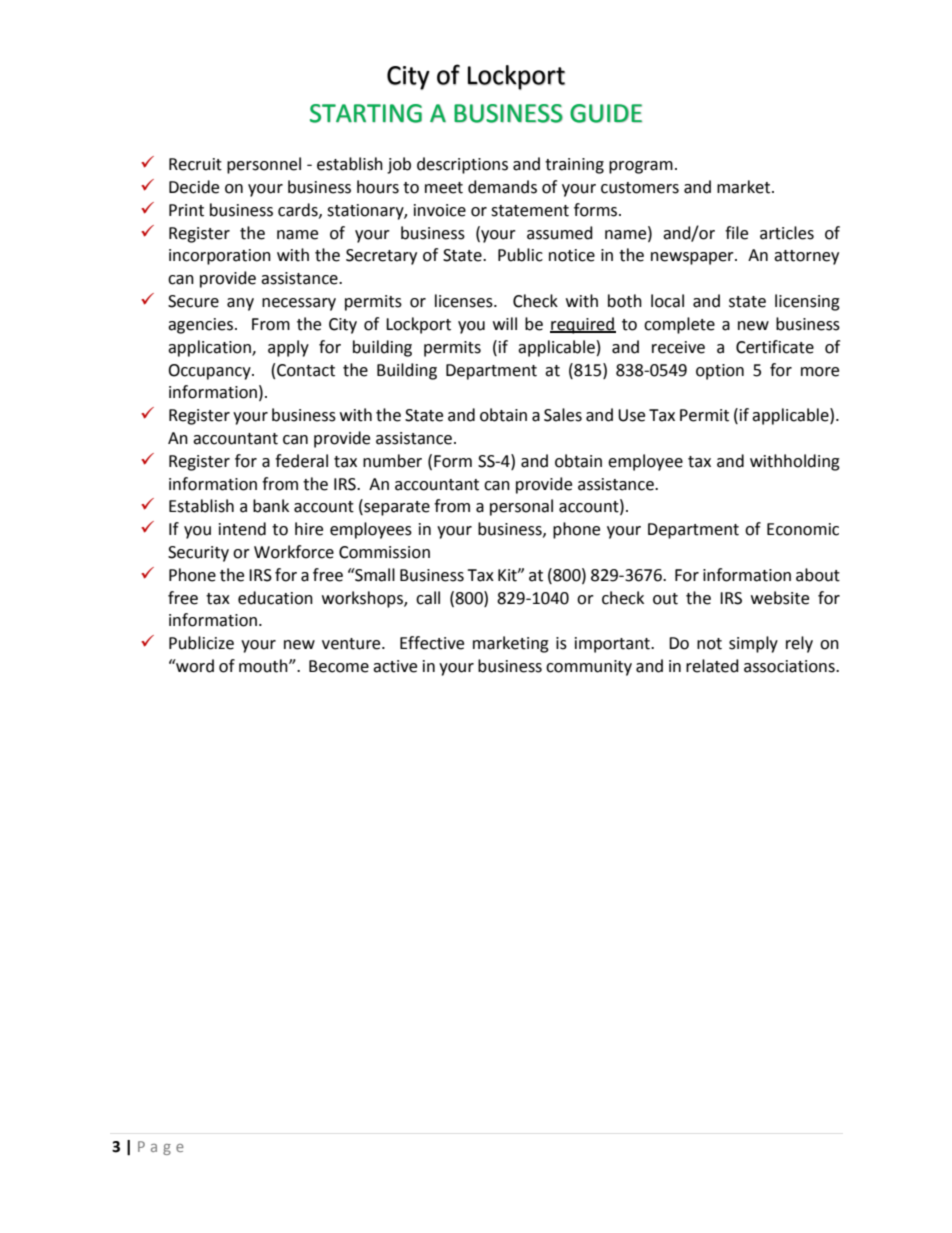  What do you see at coordinates (693, 258) in the document?
I see `newspaper` at bounding box center [693, 258].
